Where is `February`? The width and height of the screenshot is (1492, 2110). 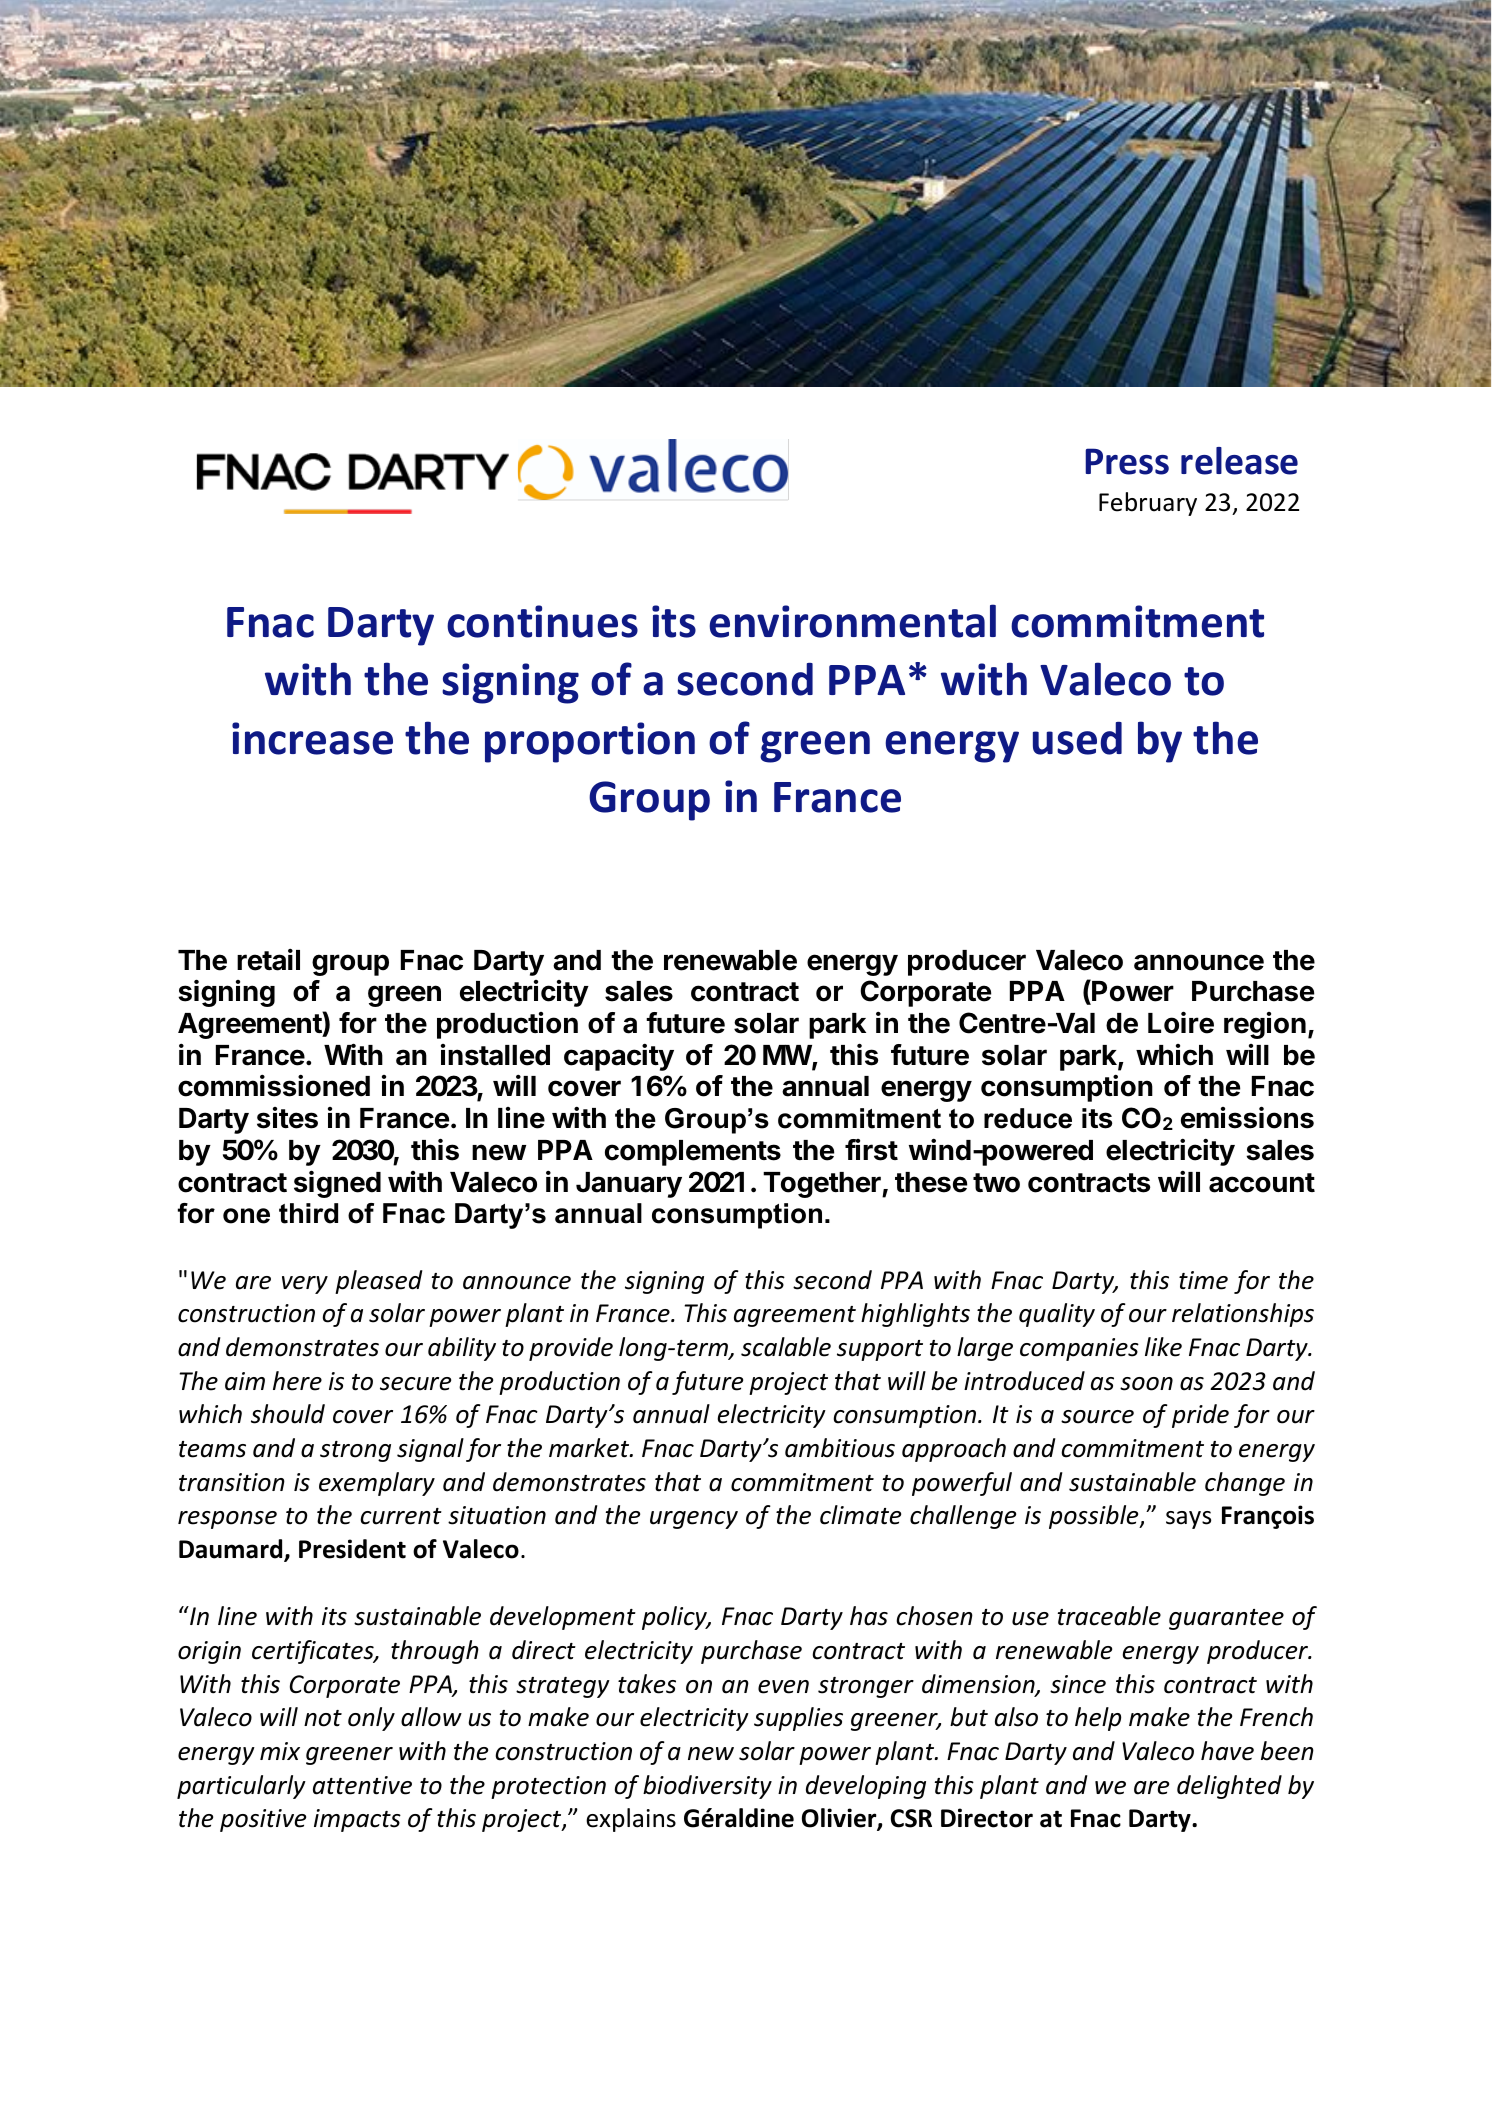 February is located at coordinates (1148, 504).
